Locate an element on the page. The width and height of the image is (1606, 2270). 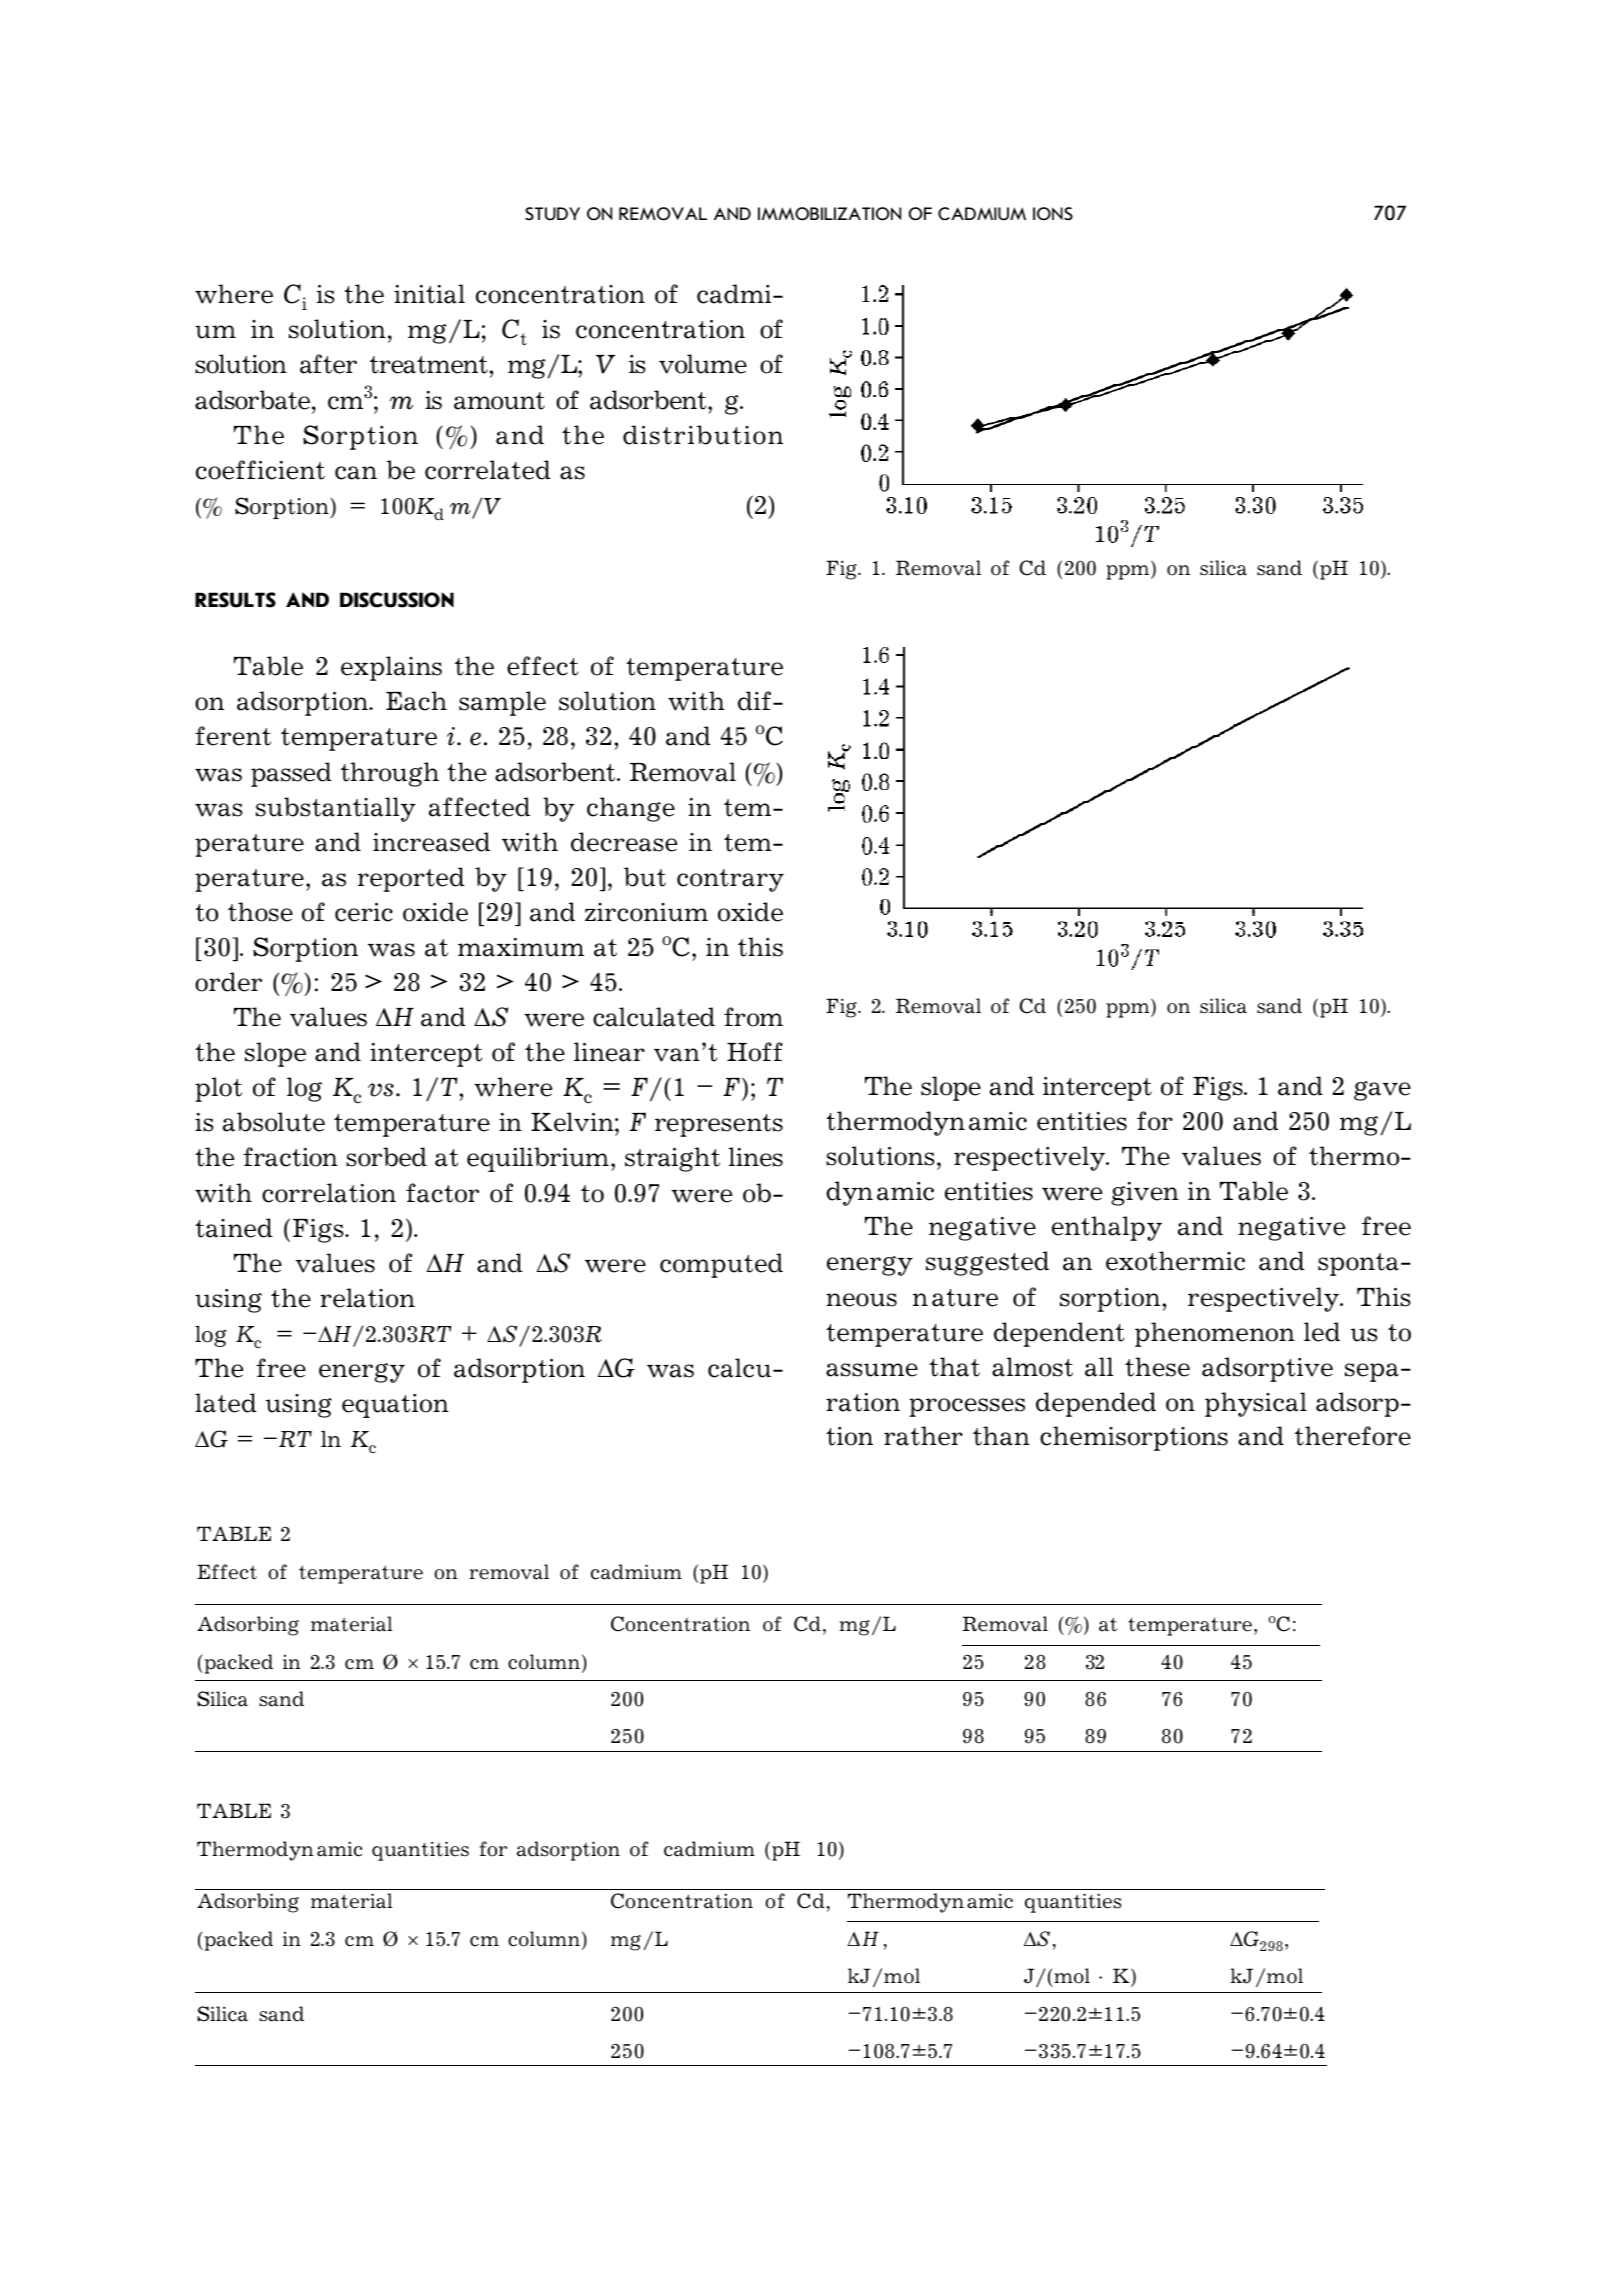
gave is located at coordinates (1382, 1091).
